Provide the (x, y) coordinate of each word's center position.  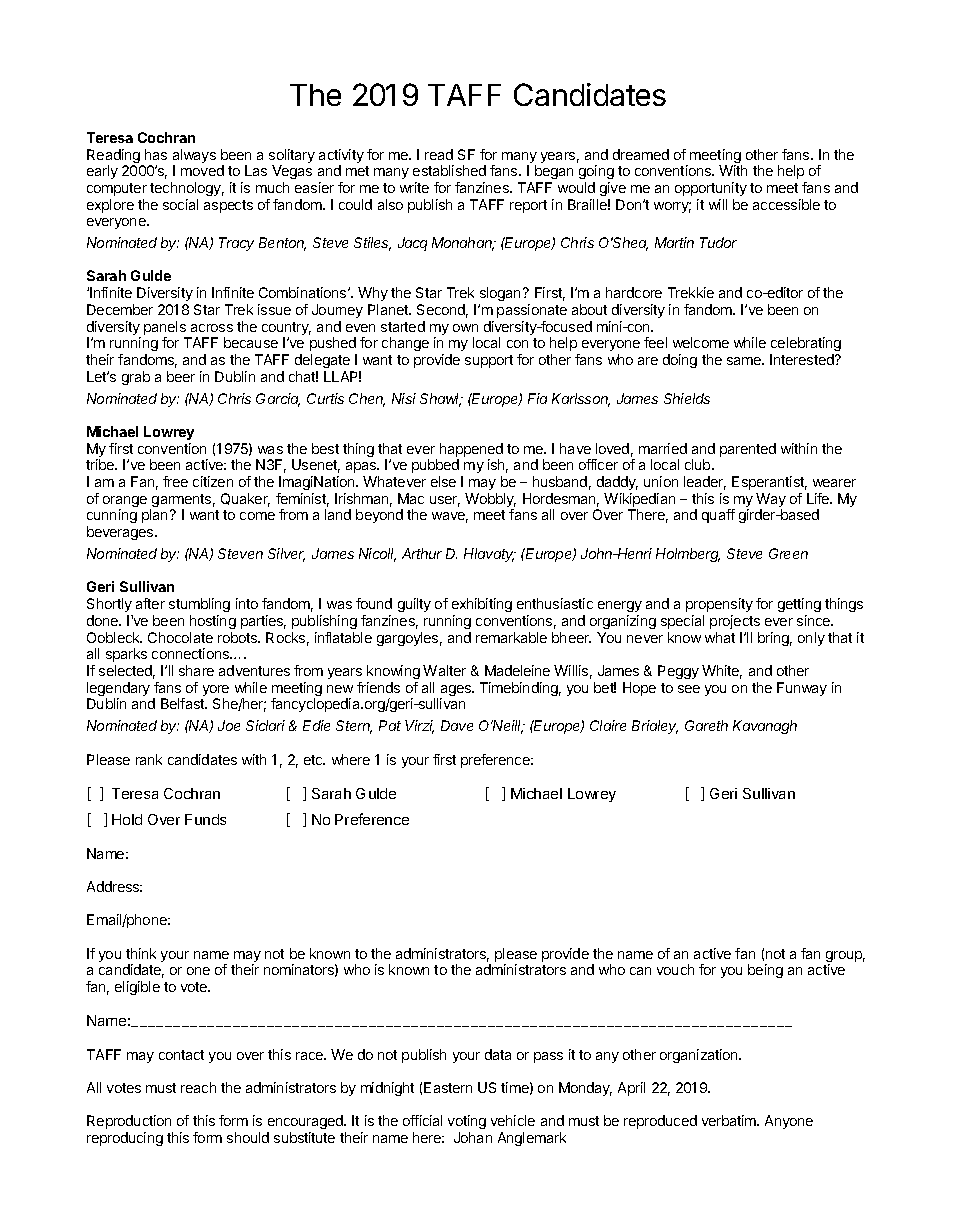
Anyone (789, 1122)
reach (198, 1087)
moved (202, 170)
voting (467, 1124)
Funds (205, 819)
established (449, 170)
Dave (457, 725)
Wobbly (490, 501)
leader (705, 483)
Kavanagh (765, 727)
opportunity (711, 189)
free (175, 481)
